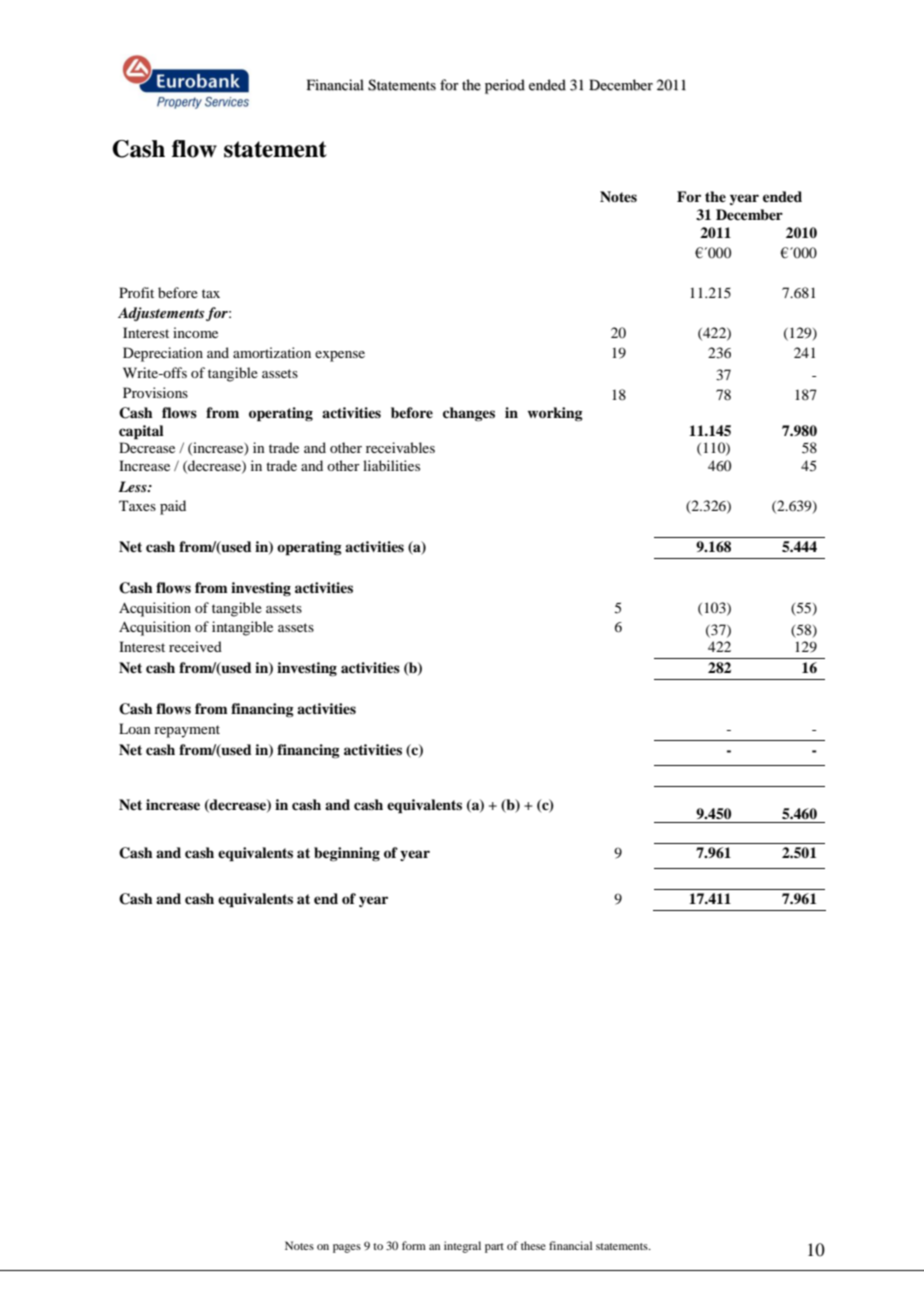  What do you see at coordinates (347, 854) in the page?
I see `beginning` at bounding box center [347, 854].
